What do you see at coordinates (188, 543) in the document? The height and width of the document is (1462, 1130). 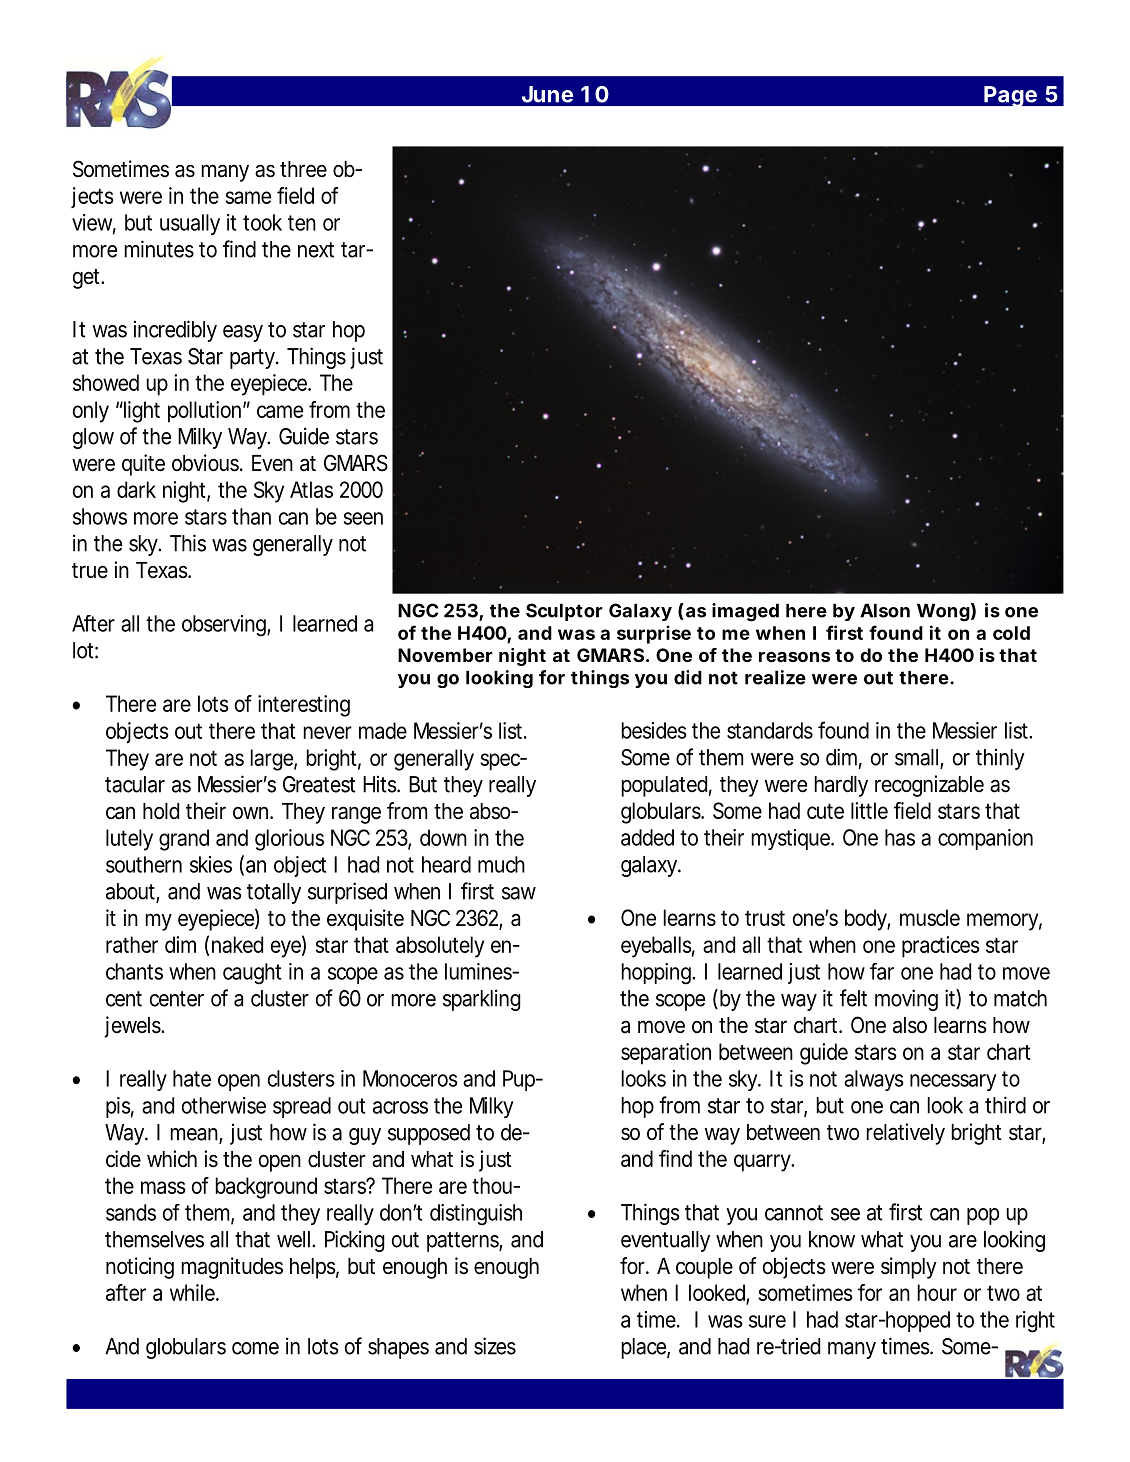 I see `This` at bounding box center [188, 543].
